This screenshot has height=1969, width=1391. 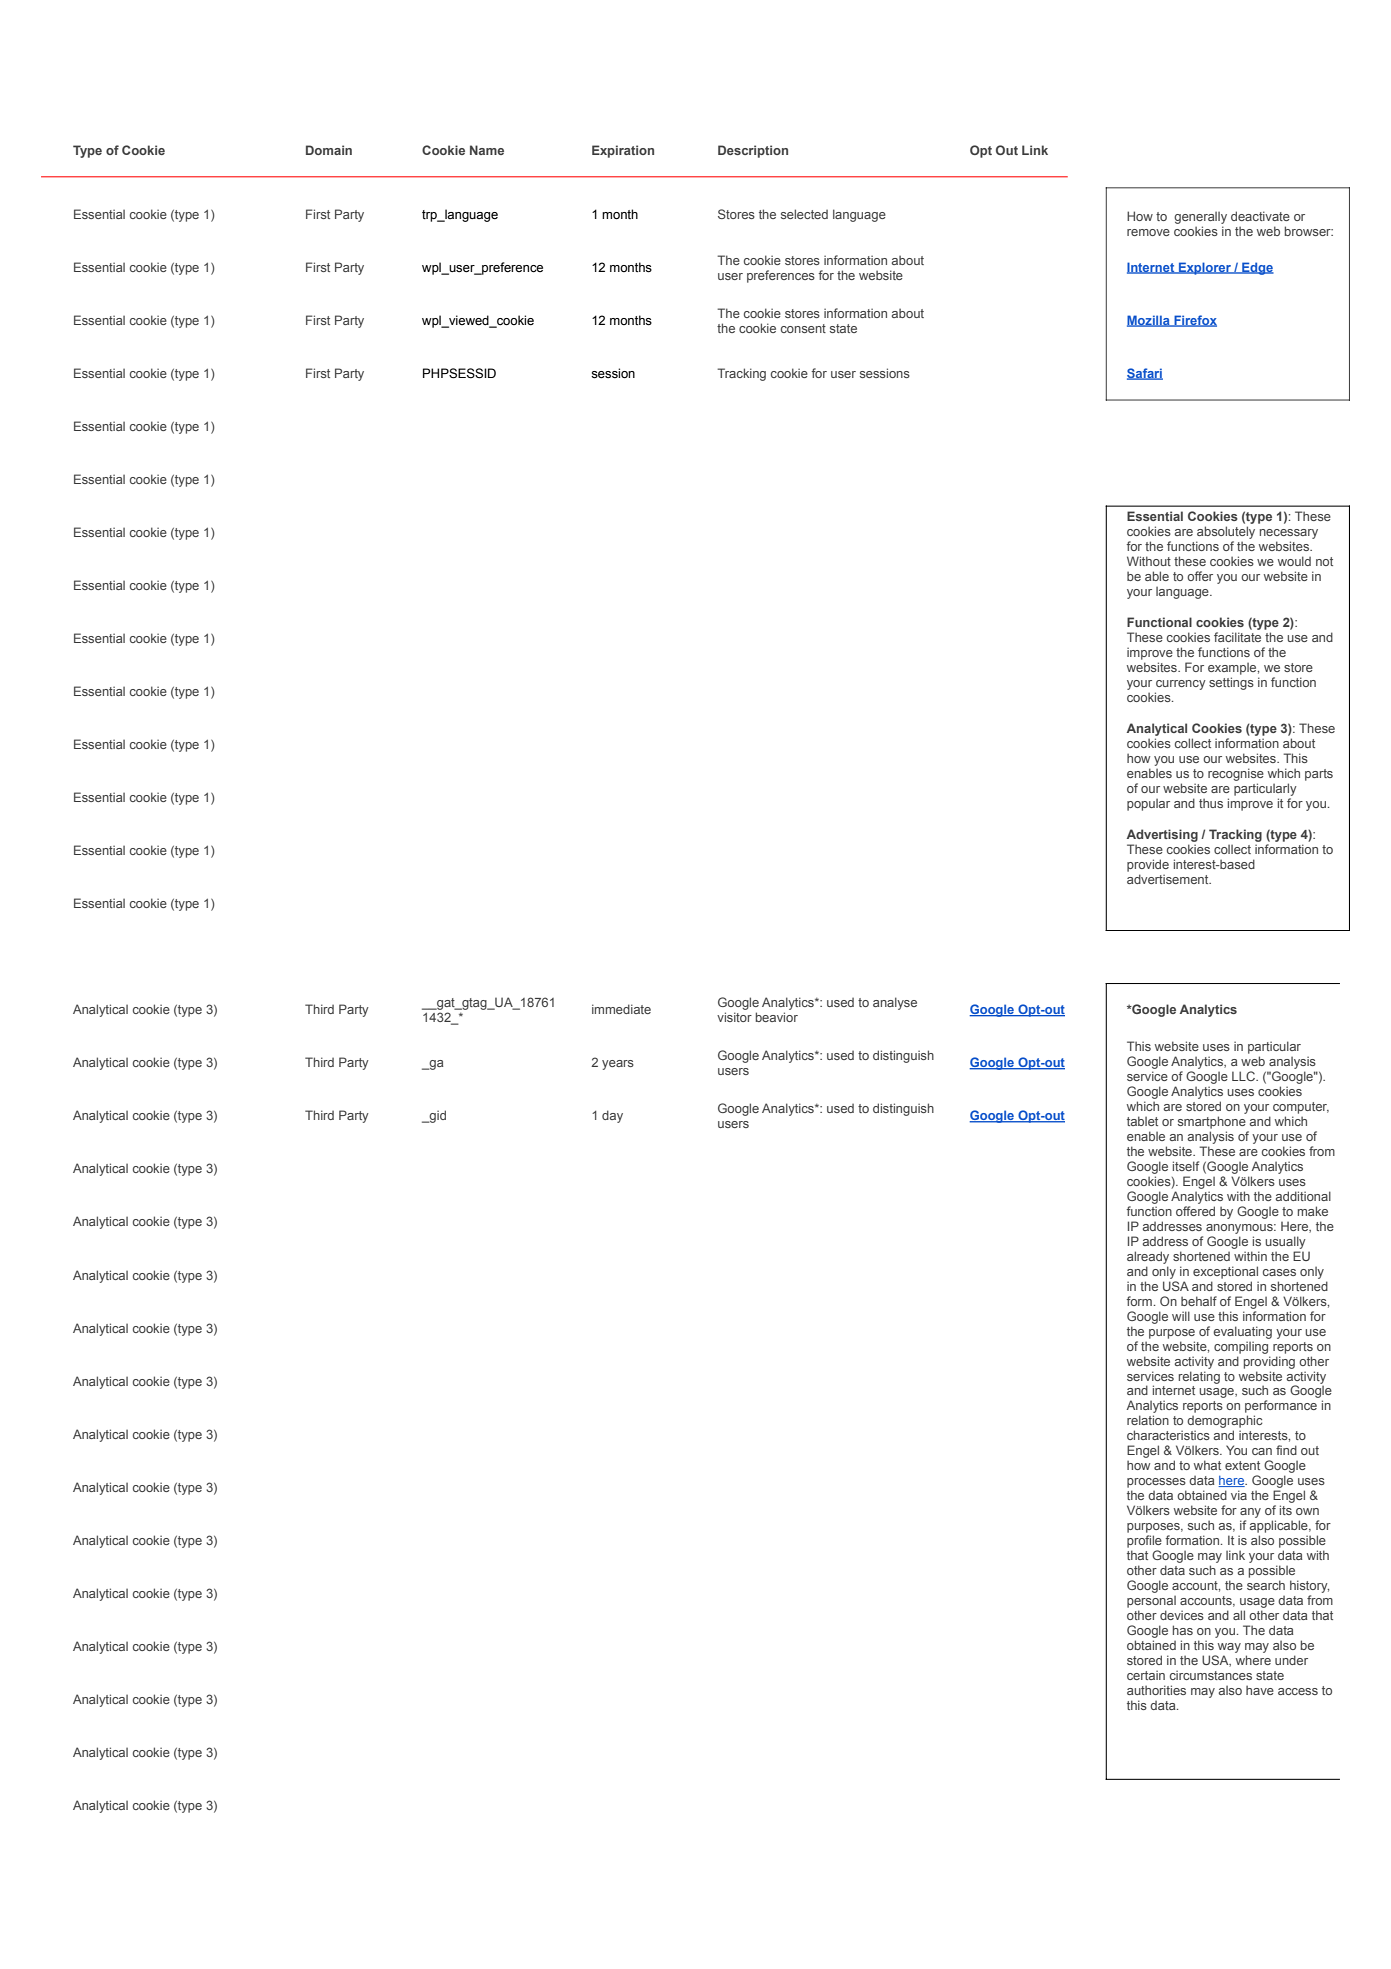 I want to click on certain, so click(x=1146, y=1675).
